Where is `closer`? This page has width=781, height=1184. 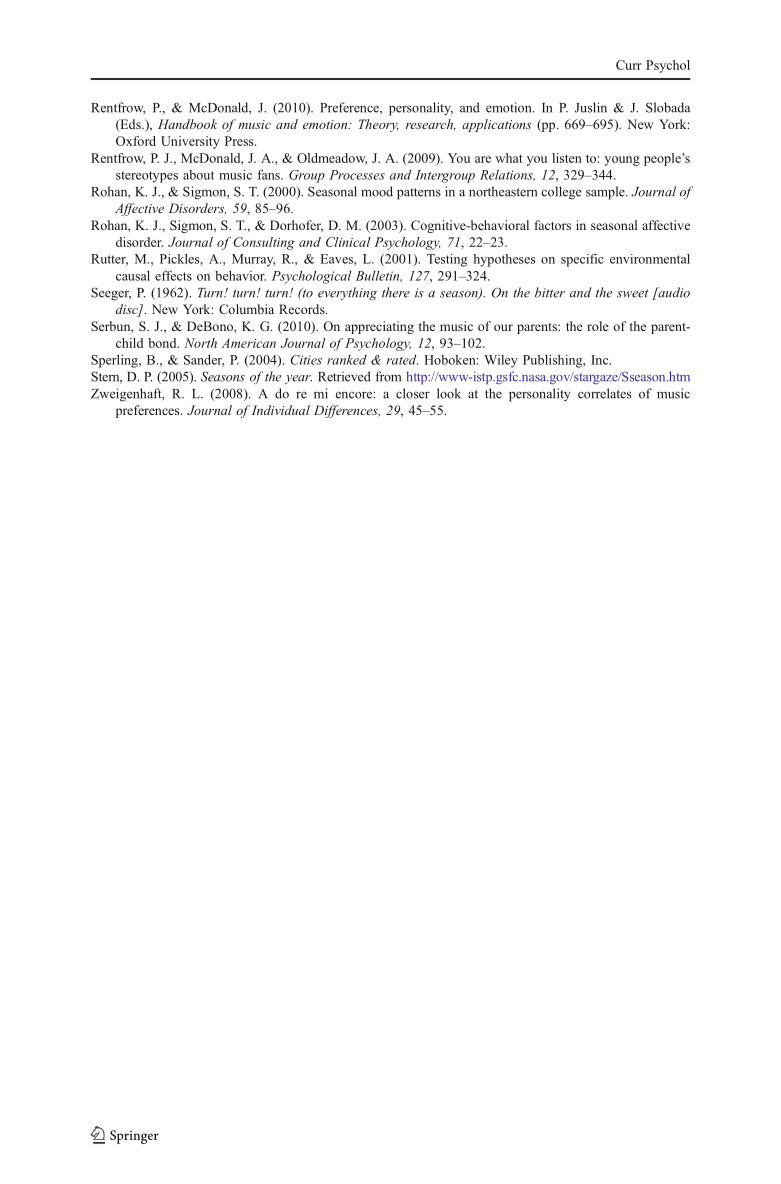 closer is located at coordinates (413, 393).
